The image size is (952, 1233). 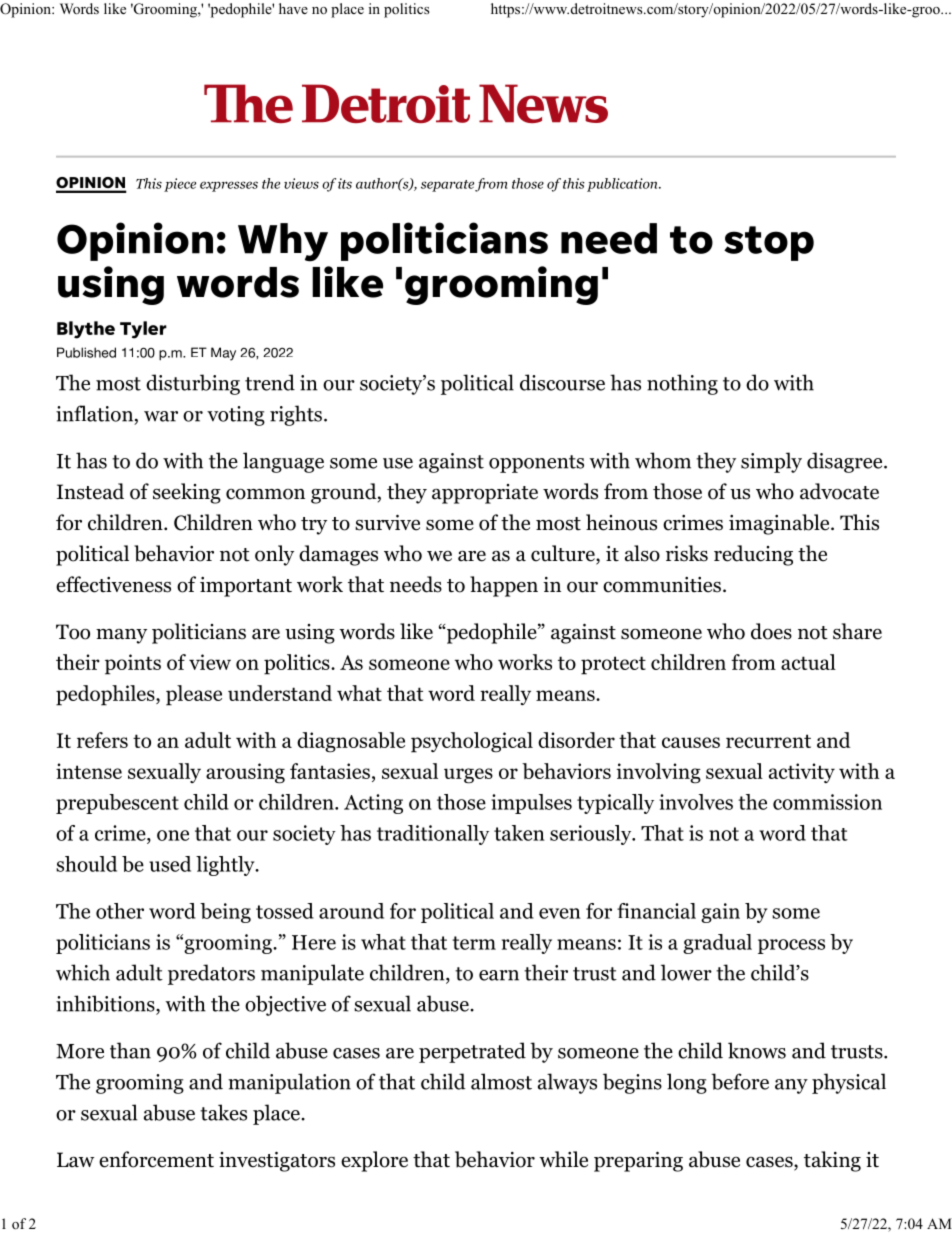 I want to click on effectiveness, so click(x=113, y=584).
